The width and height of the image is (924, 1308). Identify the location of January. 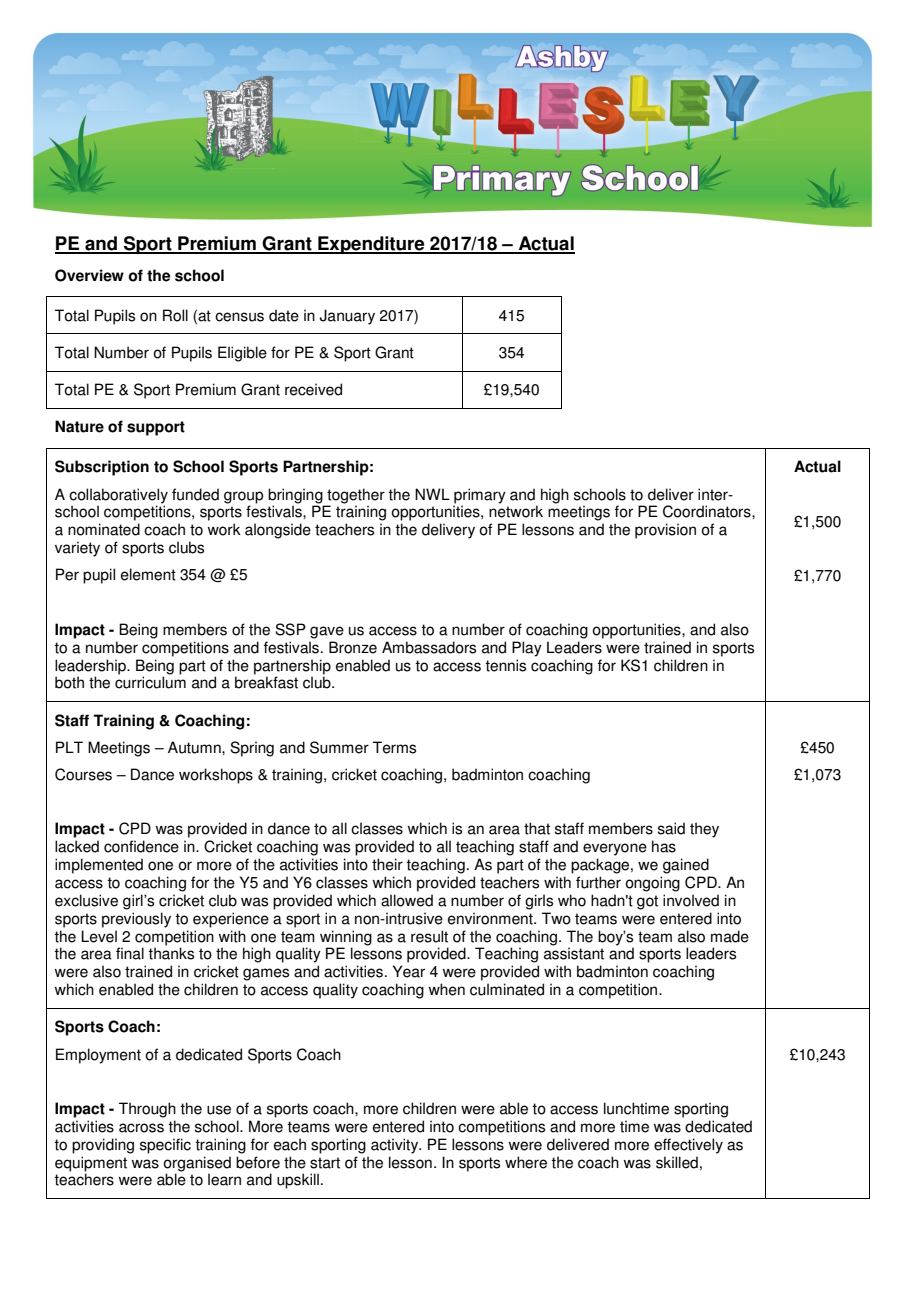
(347, 317).
